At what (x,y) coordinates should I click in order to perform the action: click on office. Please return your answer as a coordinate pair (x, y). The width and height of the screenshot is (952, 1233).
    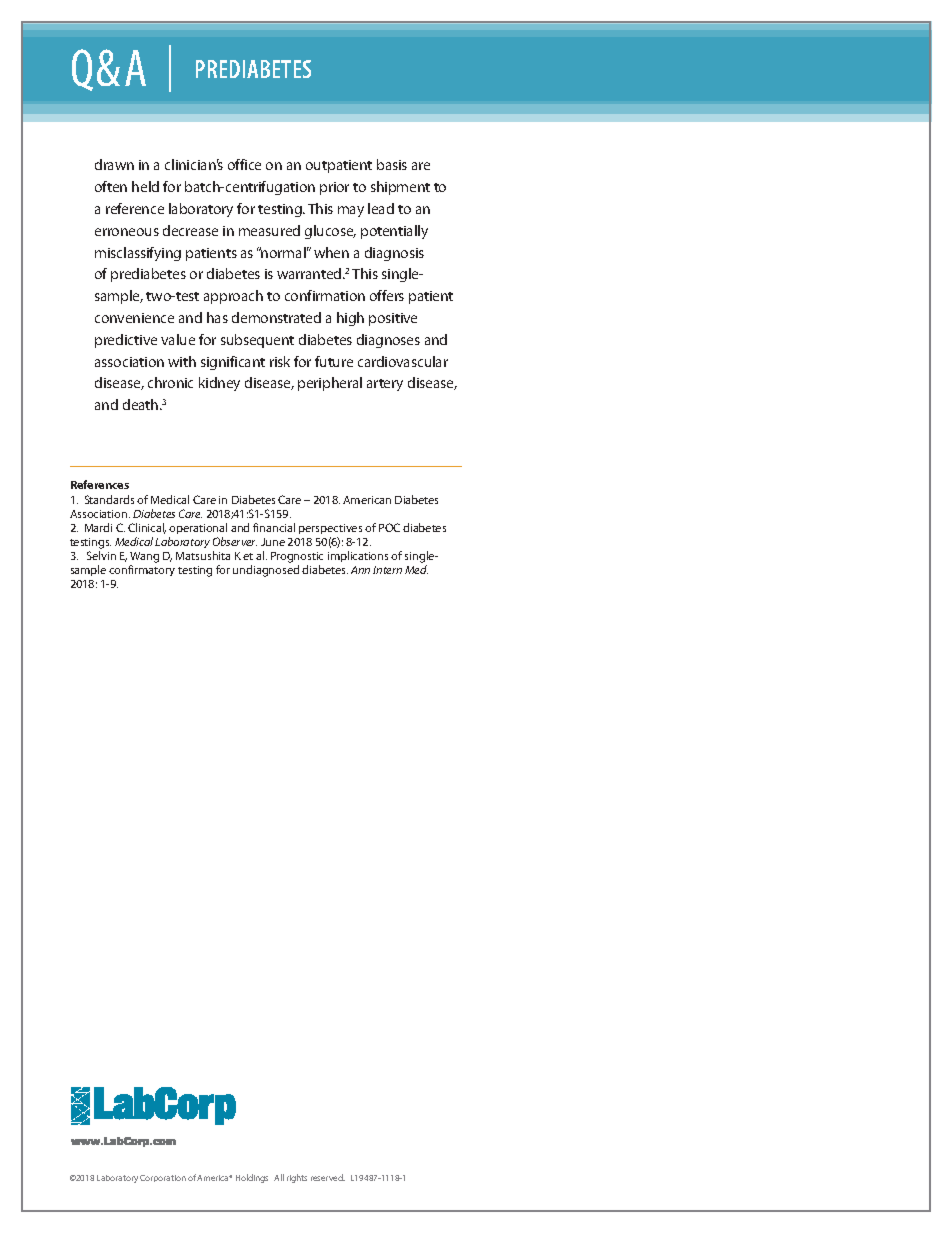
    Looking at the image, I should click on (244, 164).
